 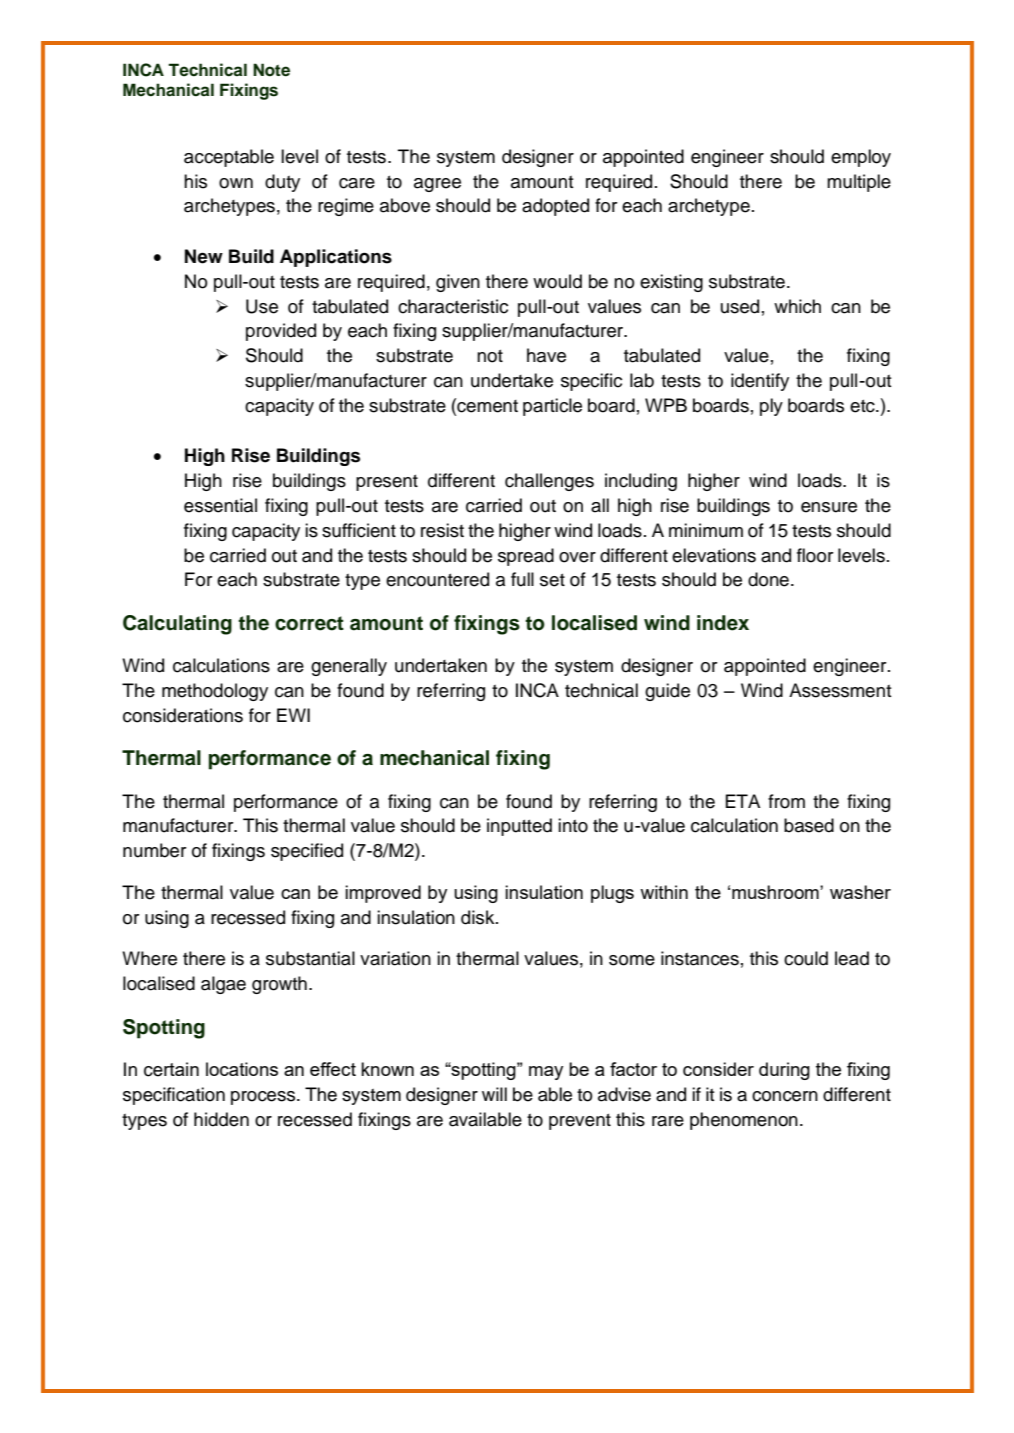 What do you see at coordinates (281, 332) in the screenshot?
I see `provided` at bounding box center [281, 332].
